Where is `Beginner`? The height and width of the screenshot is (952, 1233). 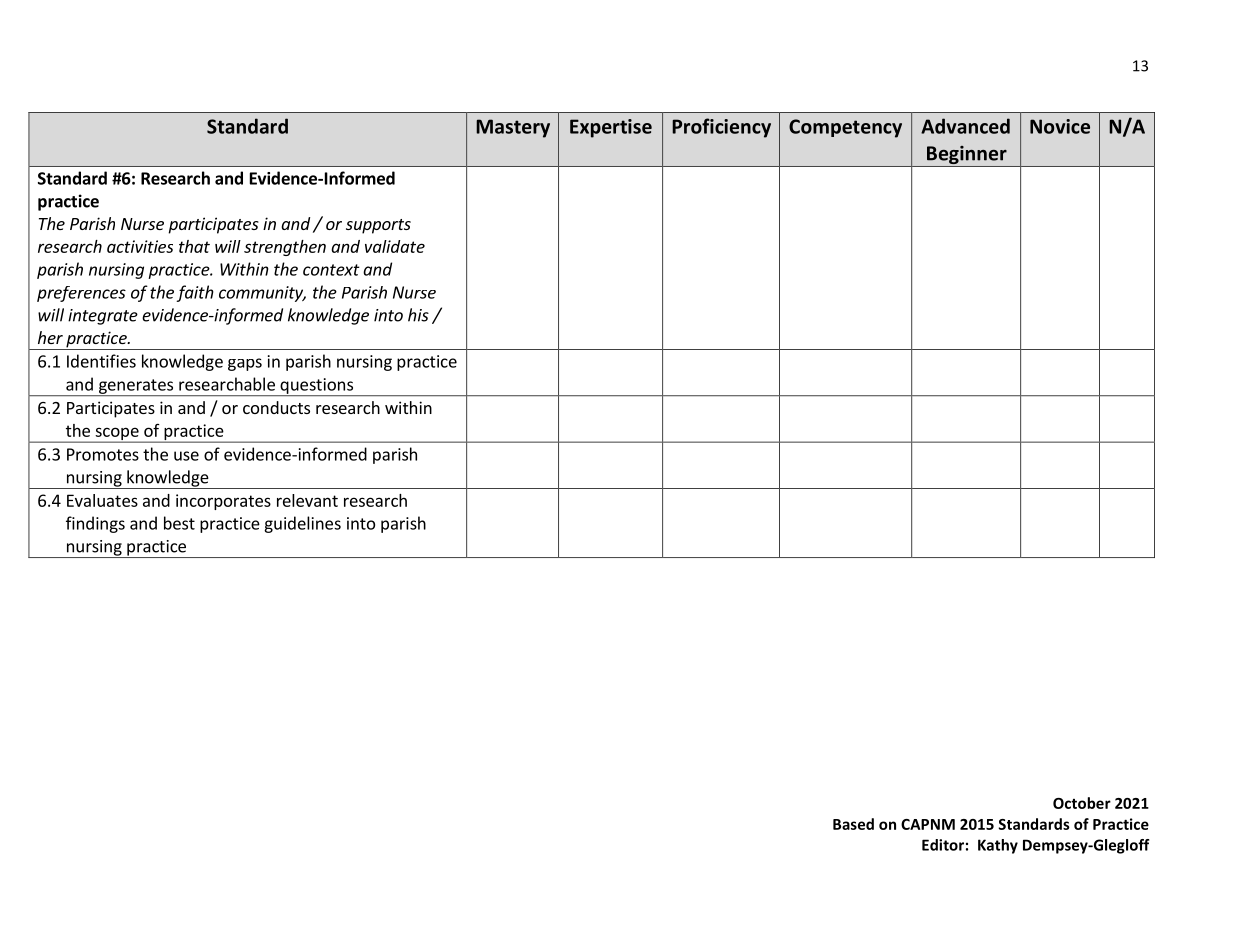 Beginner is located at coordinates (967, 156).
